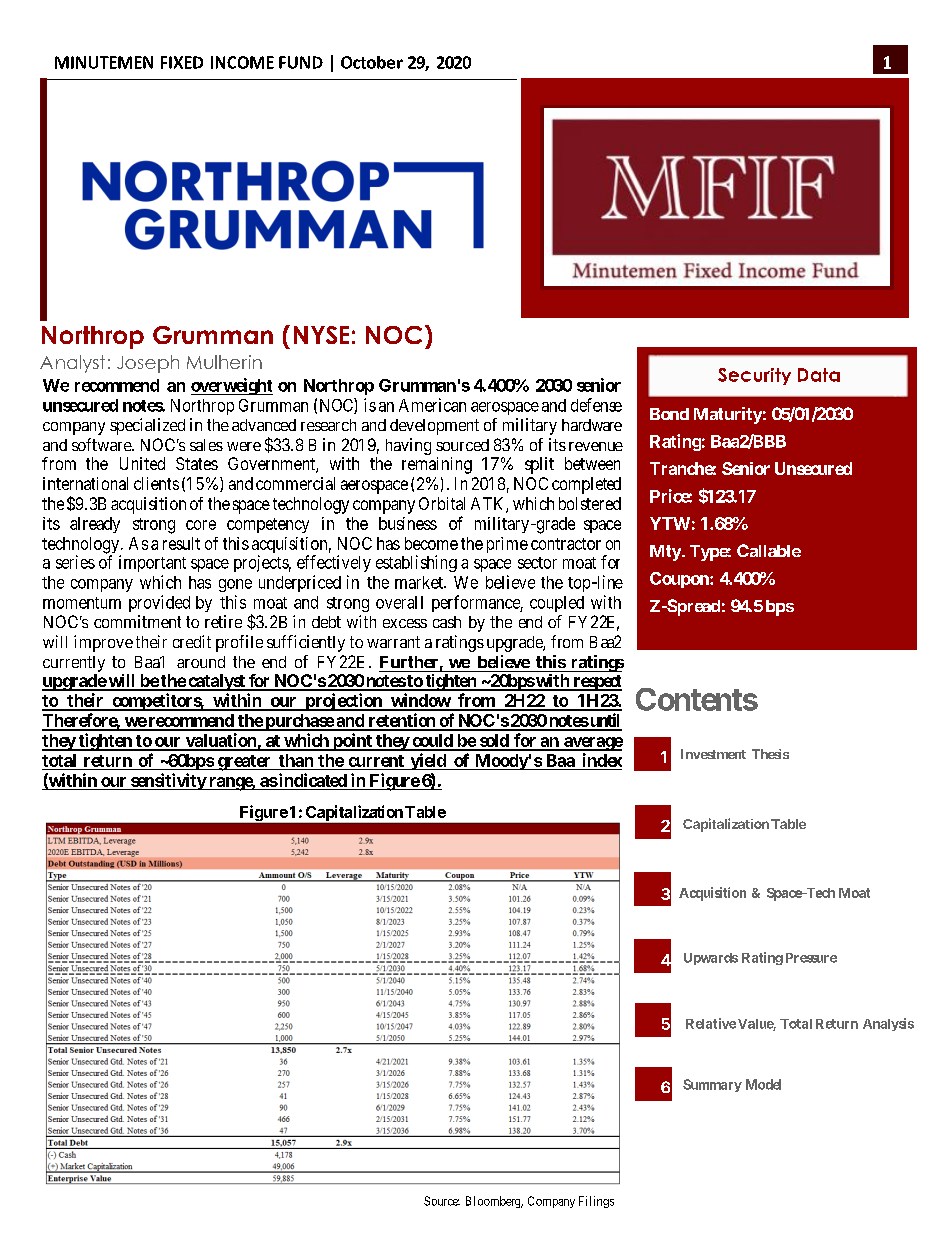 This screenshot has height=1233, width=952. I want to click on Model, so click(763, 1084).
